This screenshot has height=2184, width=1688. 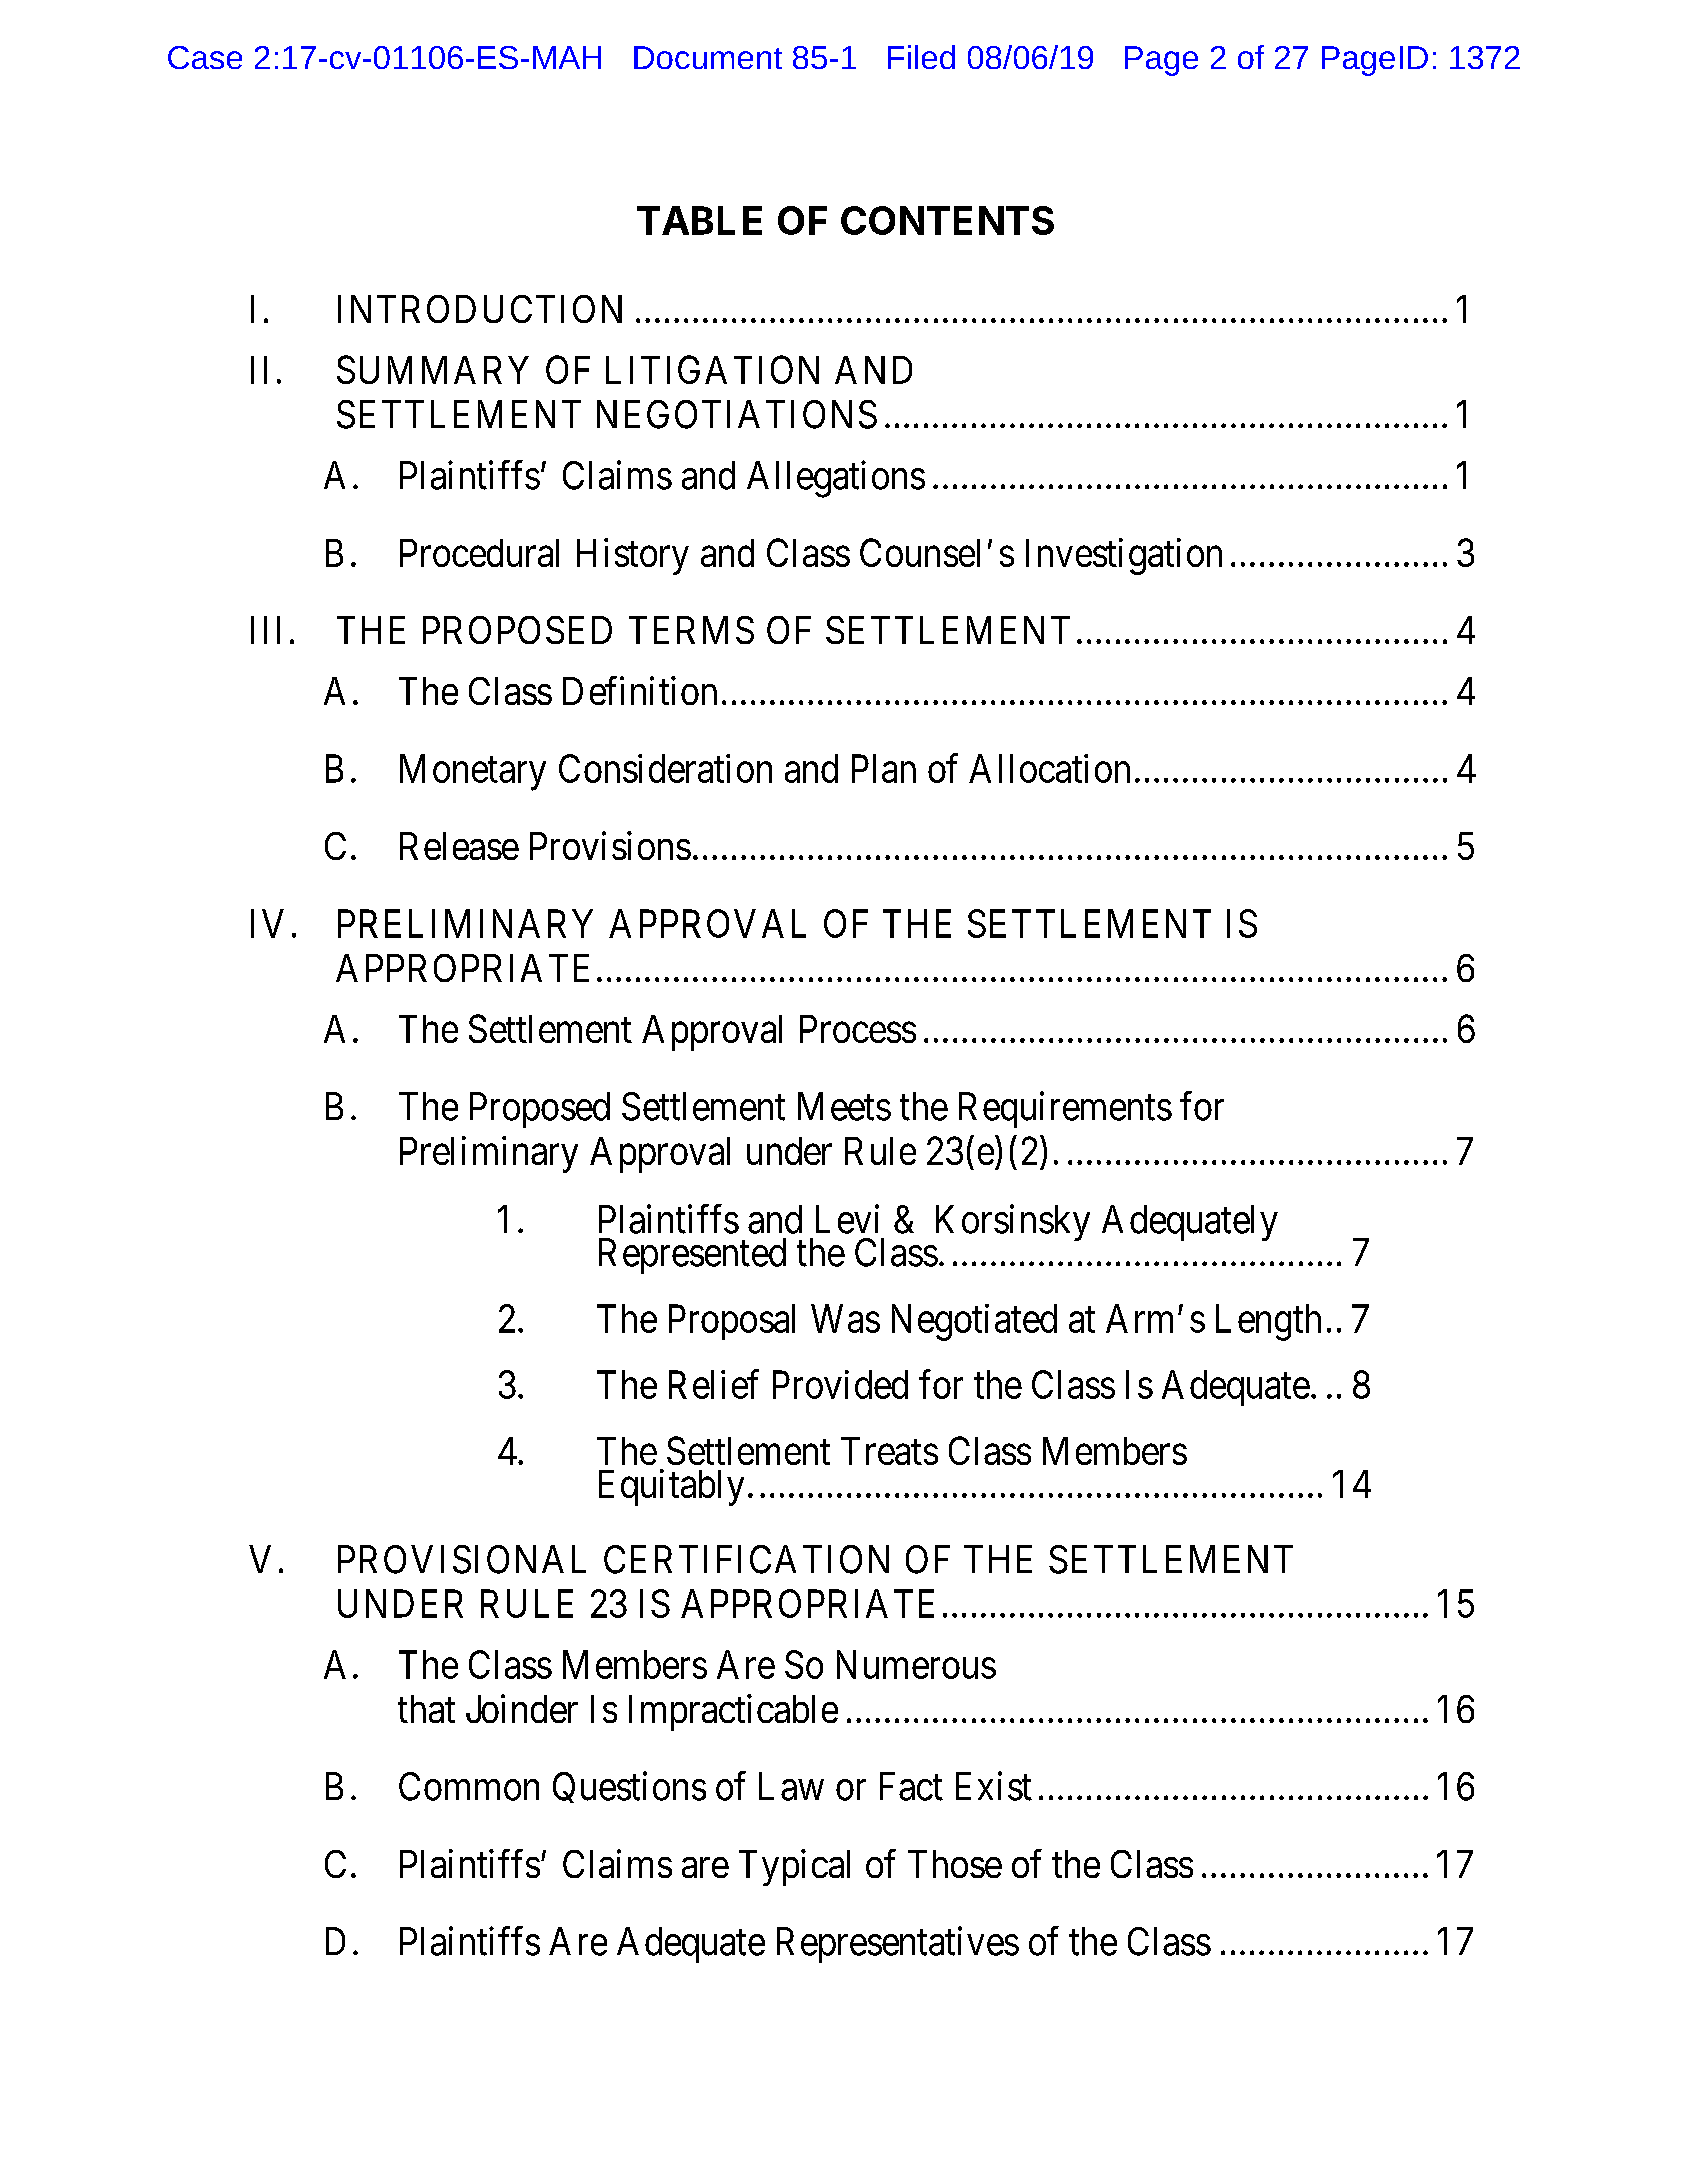 What do you see at coordinates (921, 57) in the screenshot?
I see `Filed` at bounding box center [921, 57].
